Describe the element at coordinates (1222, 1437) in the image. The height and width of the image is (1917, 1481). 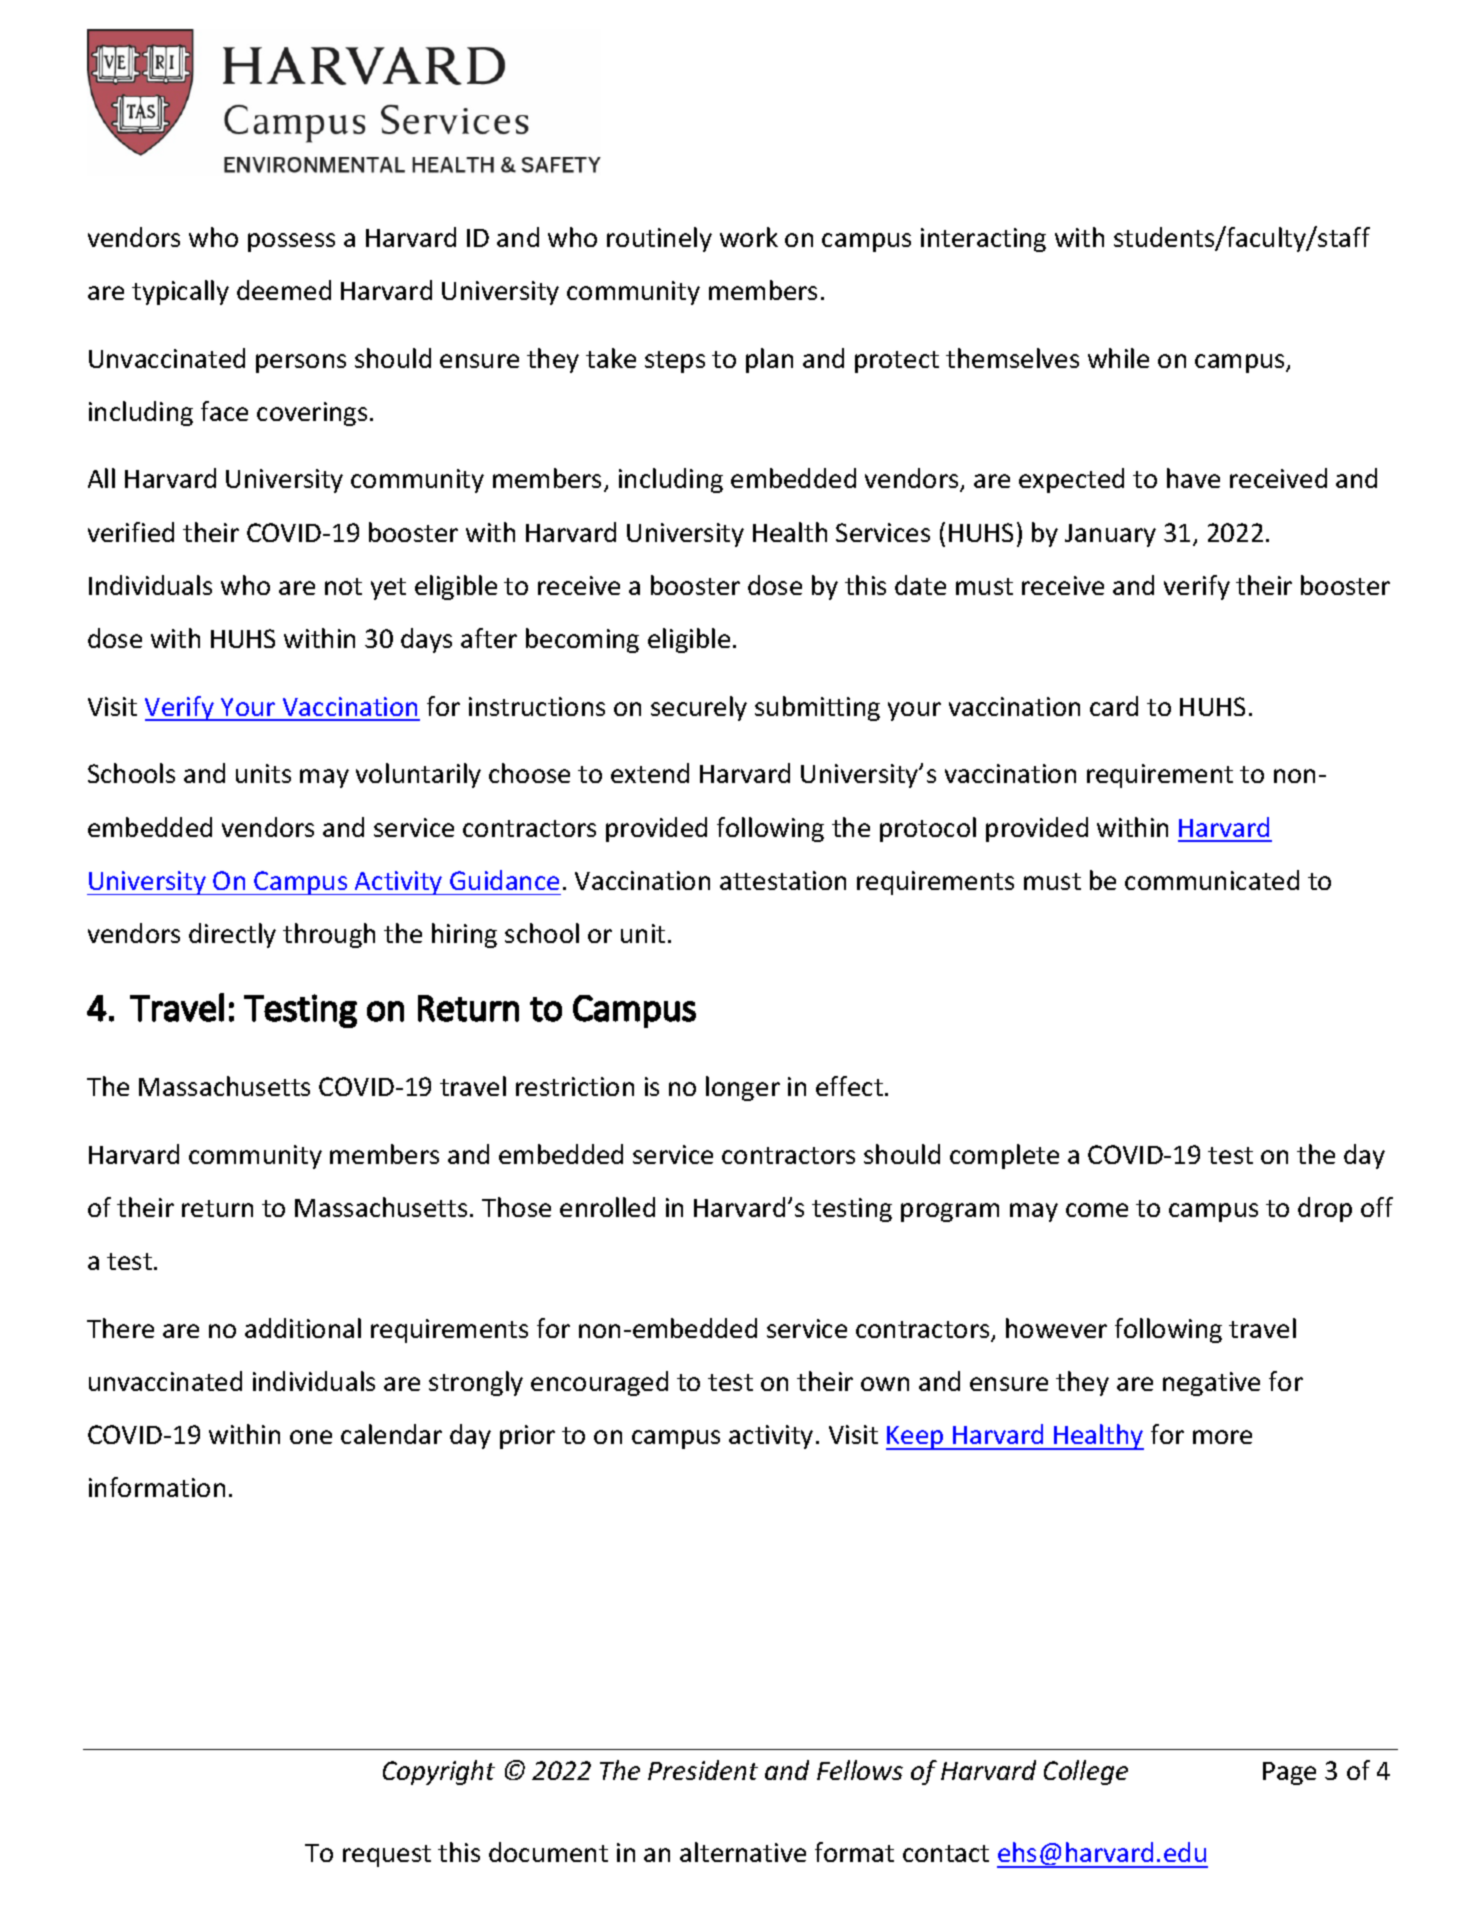
I see `more` at that location.
